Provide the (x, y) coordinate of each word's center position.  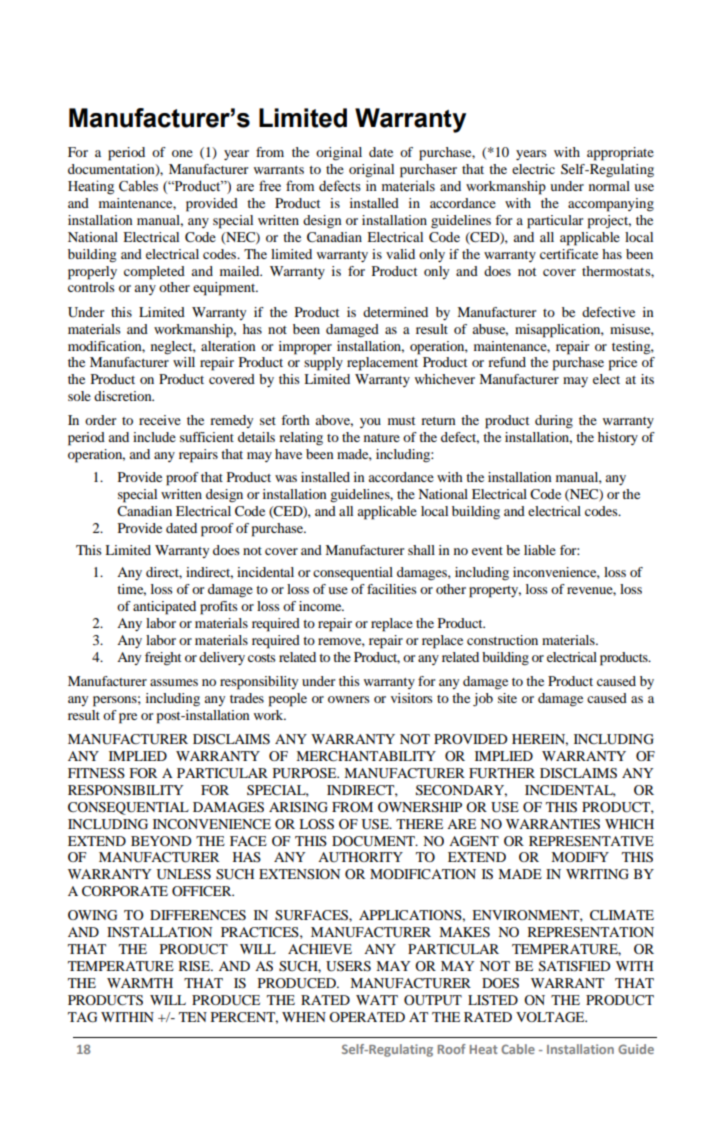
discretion (124, 396)
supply (323, 364)
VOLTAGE (551, 1017)
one (182, 153)
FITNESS (96, 773)
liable (540, 550)
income (321, 606)
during (554, 422)
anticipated (164, 608)
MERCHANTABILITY (366, 756)
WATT (377, 1000)
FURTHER (502, 773)
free (270, 186)
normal (609, 186)
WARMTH (140, 983)
